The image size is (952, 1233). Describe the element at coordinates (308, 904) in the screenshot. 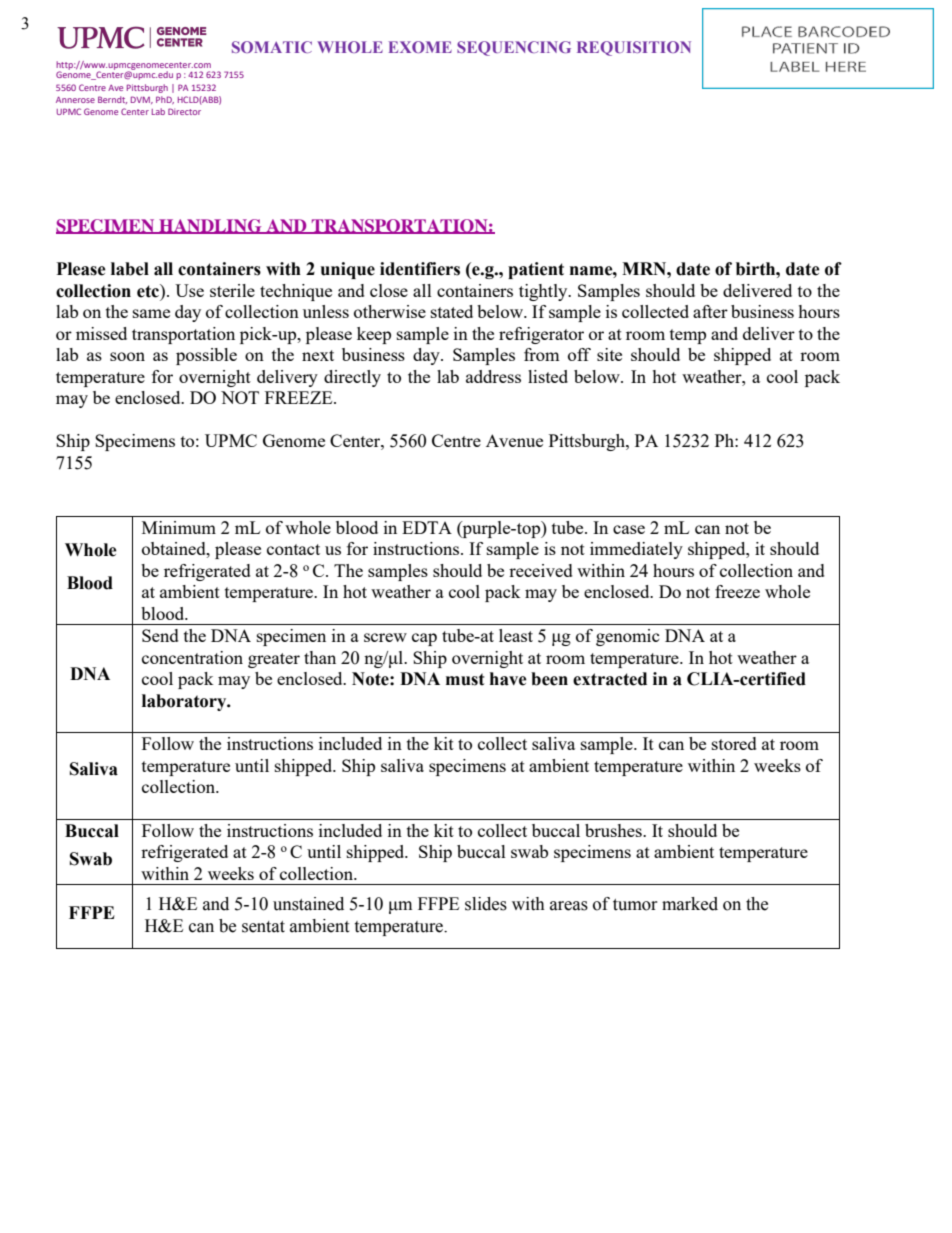

I see `unstained` at that location.
